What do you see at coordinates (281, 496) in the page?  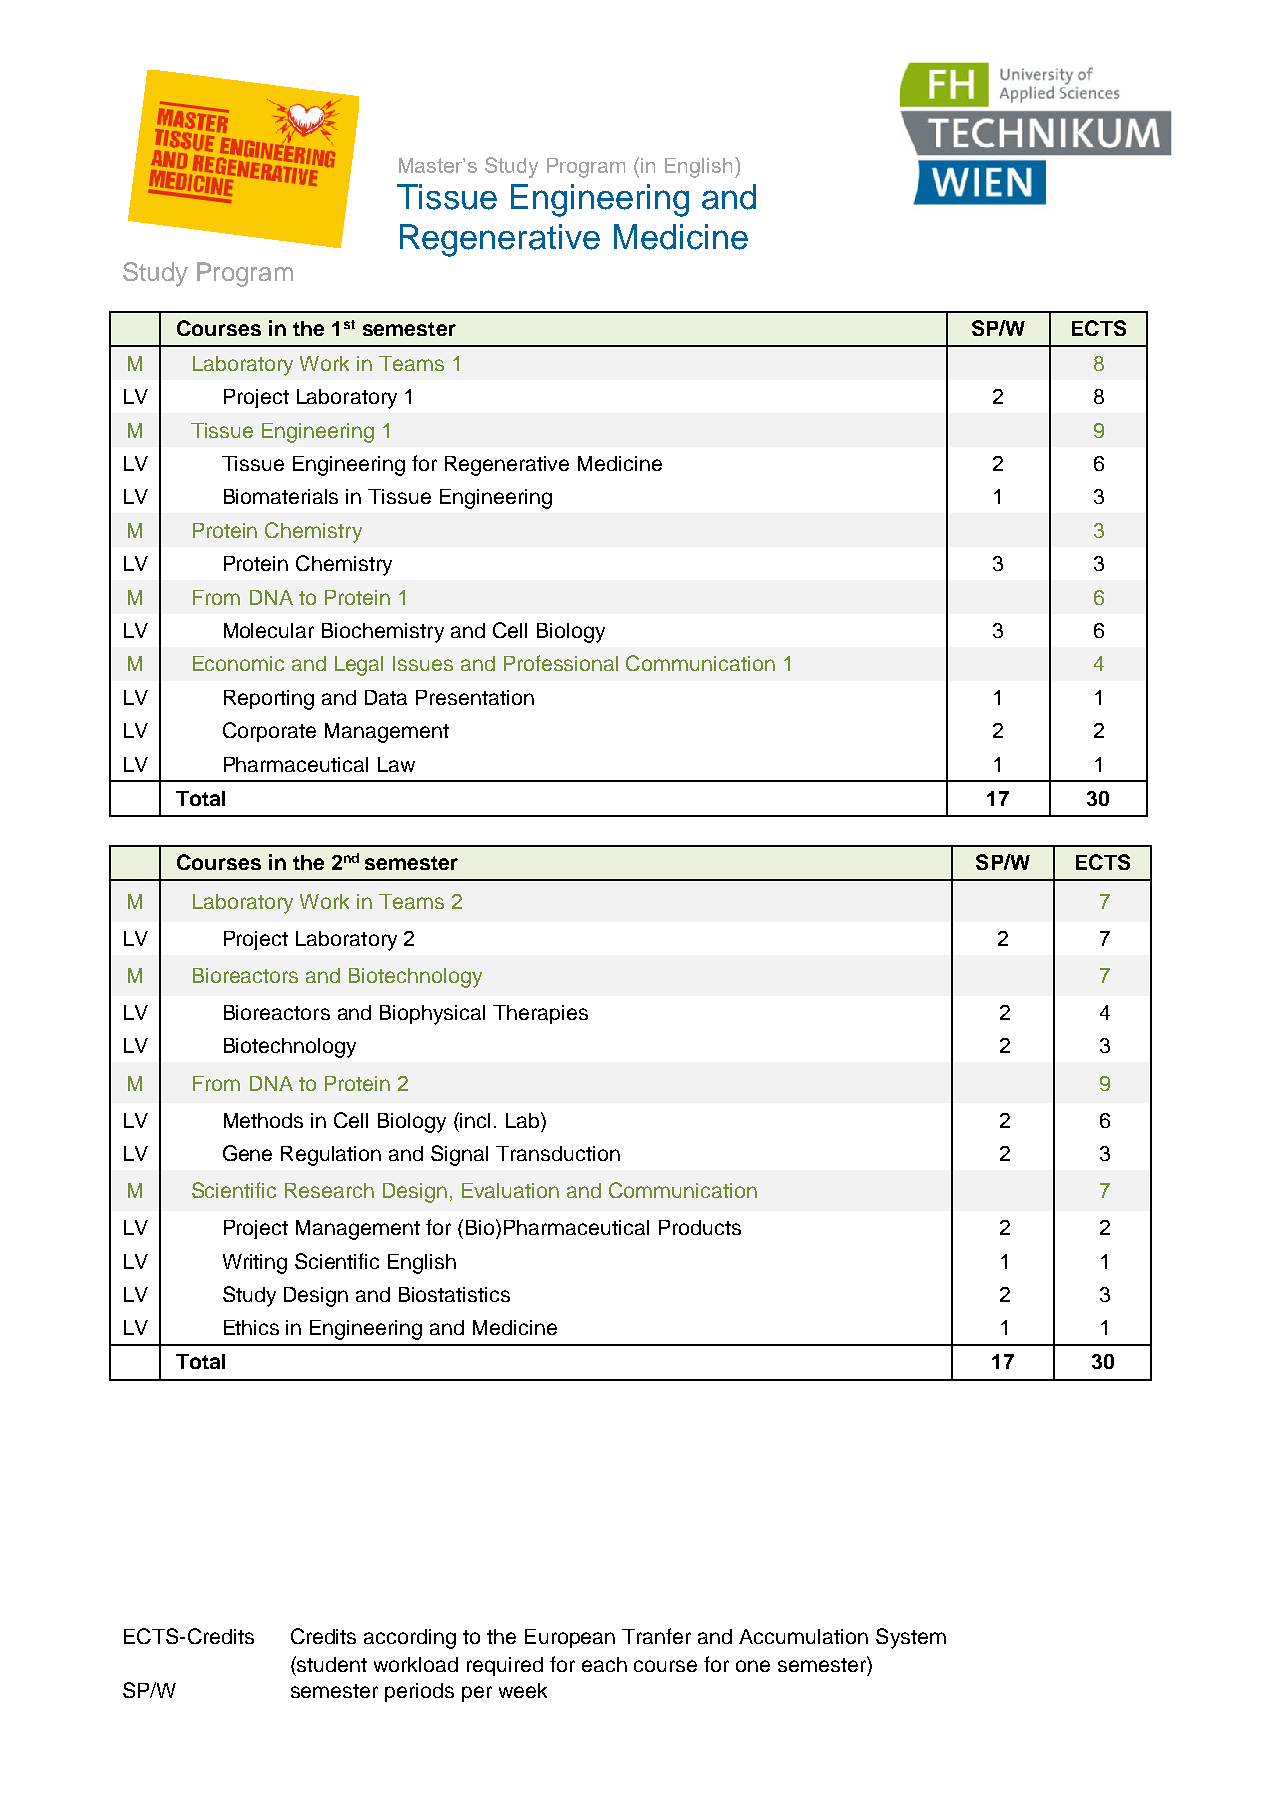 I see `Biomaterials` at bounding box center [281, 496].
